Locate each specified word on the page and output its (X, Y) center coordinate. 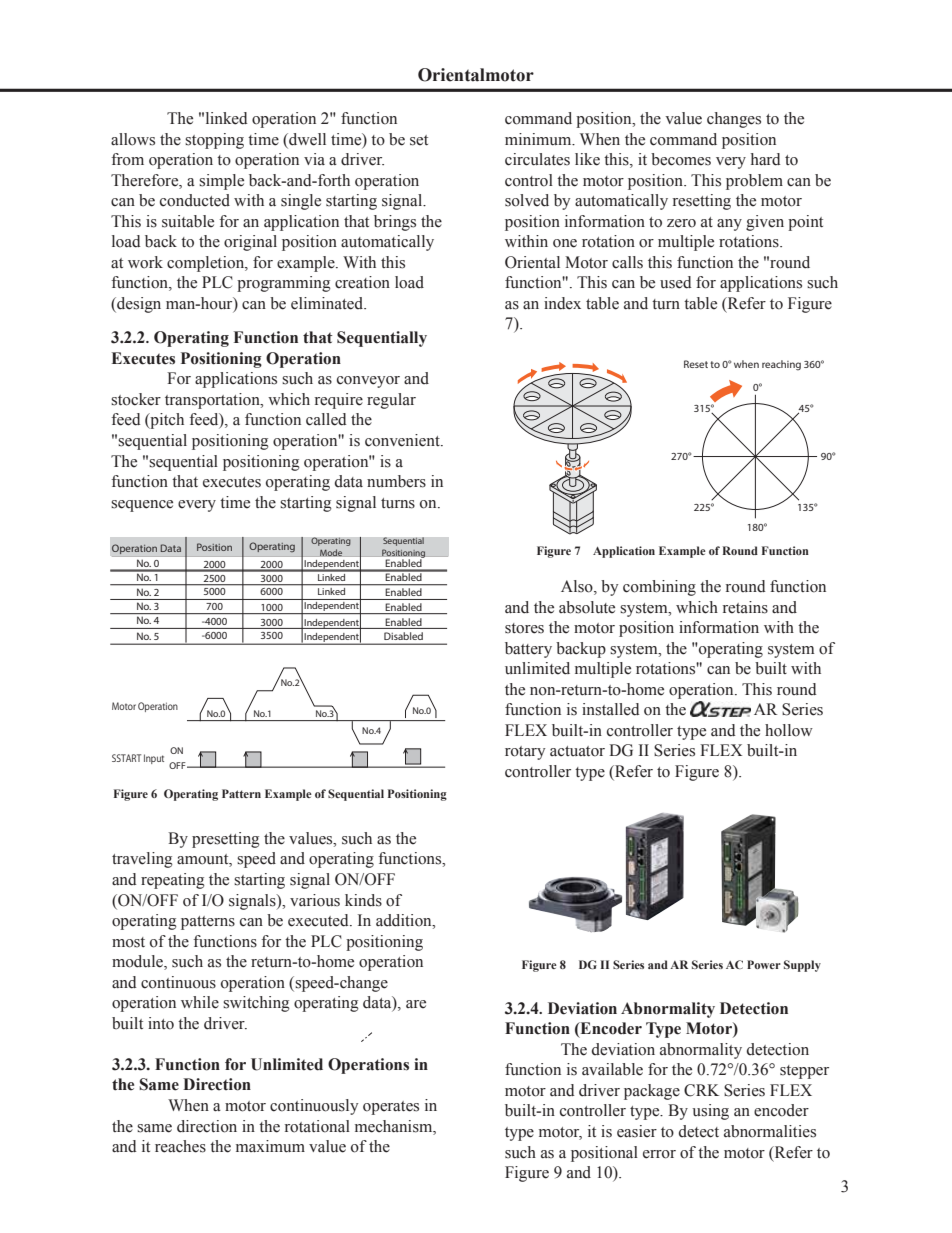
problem (754, 182)
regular (391, 401)
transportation (213, 401)
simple (221, 182)
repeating (173, 881)
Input (154, 759)
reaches (180, 1146)
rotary (525, 753)
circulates (537, 159)
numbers (396, 481)
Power (764, 964)
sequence (142, 506)
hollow (789, 730)
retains (745, 607)
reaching (781, 365)
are (416, 1004)
